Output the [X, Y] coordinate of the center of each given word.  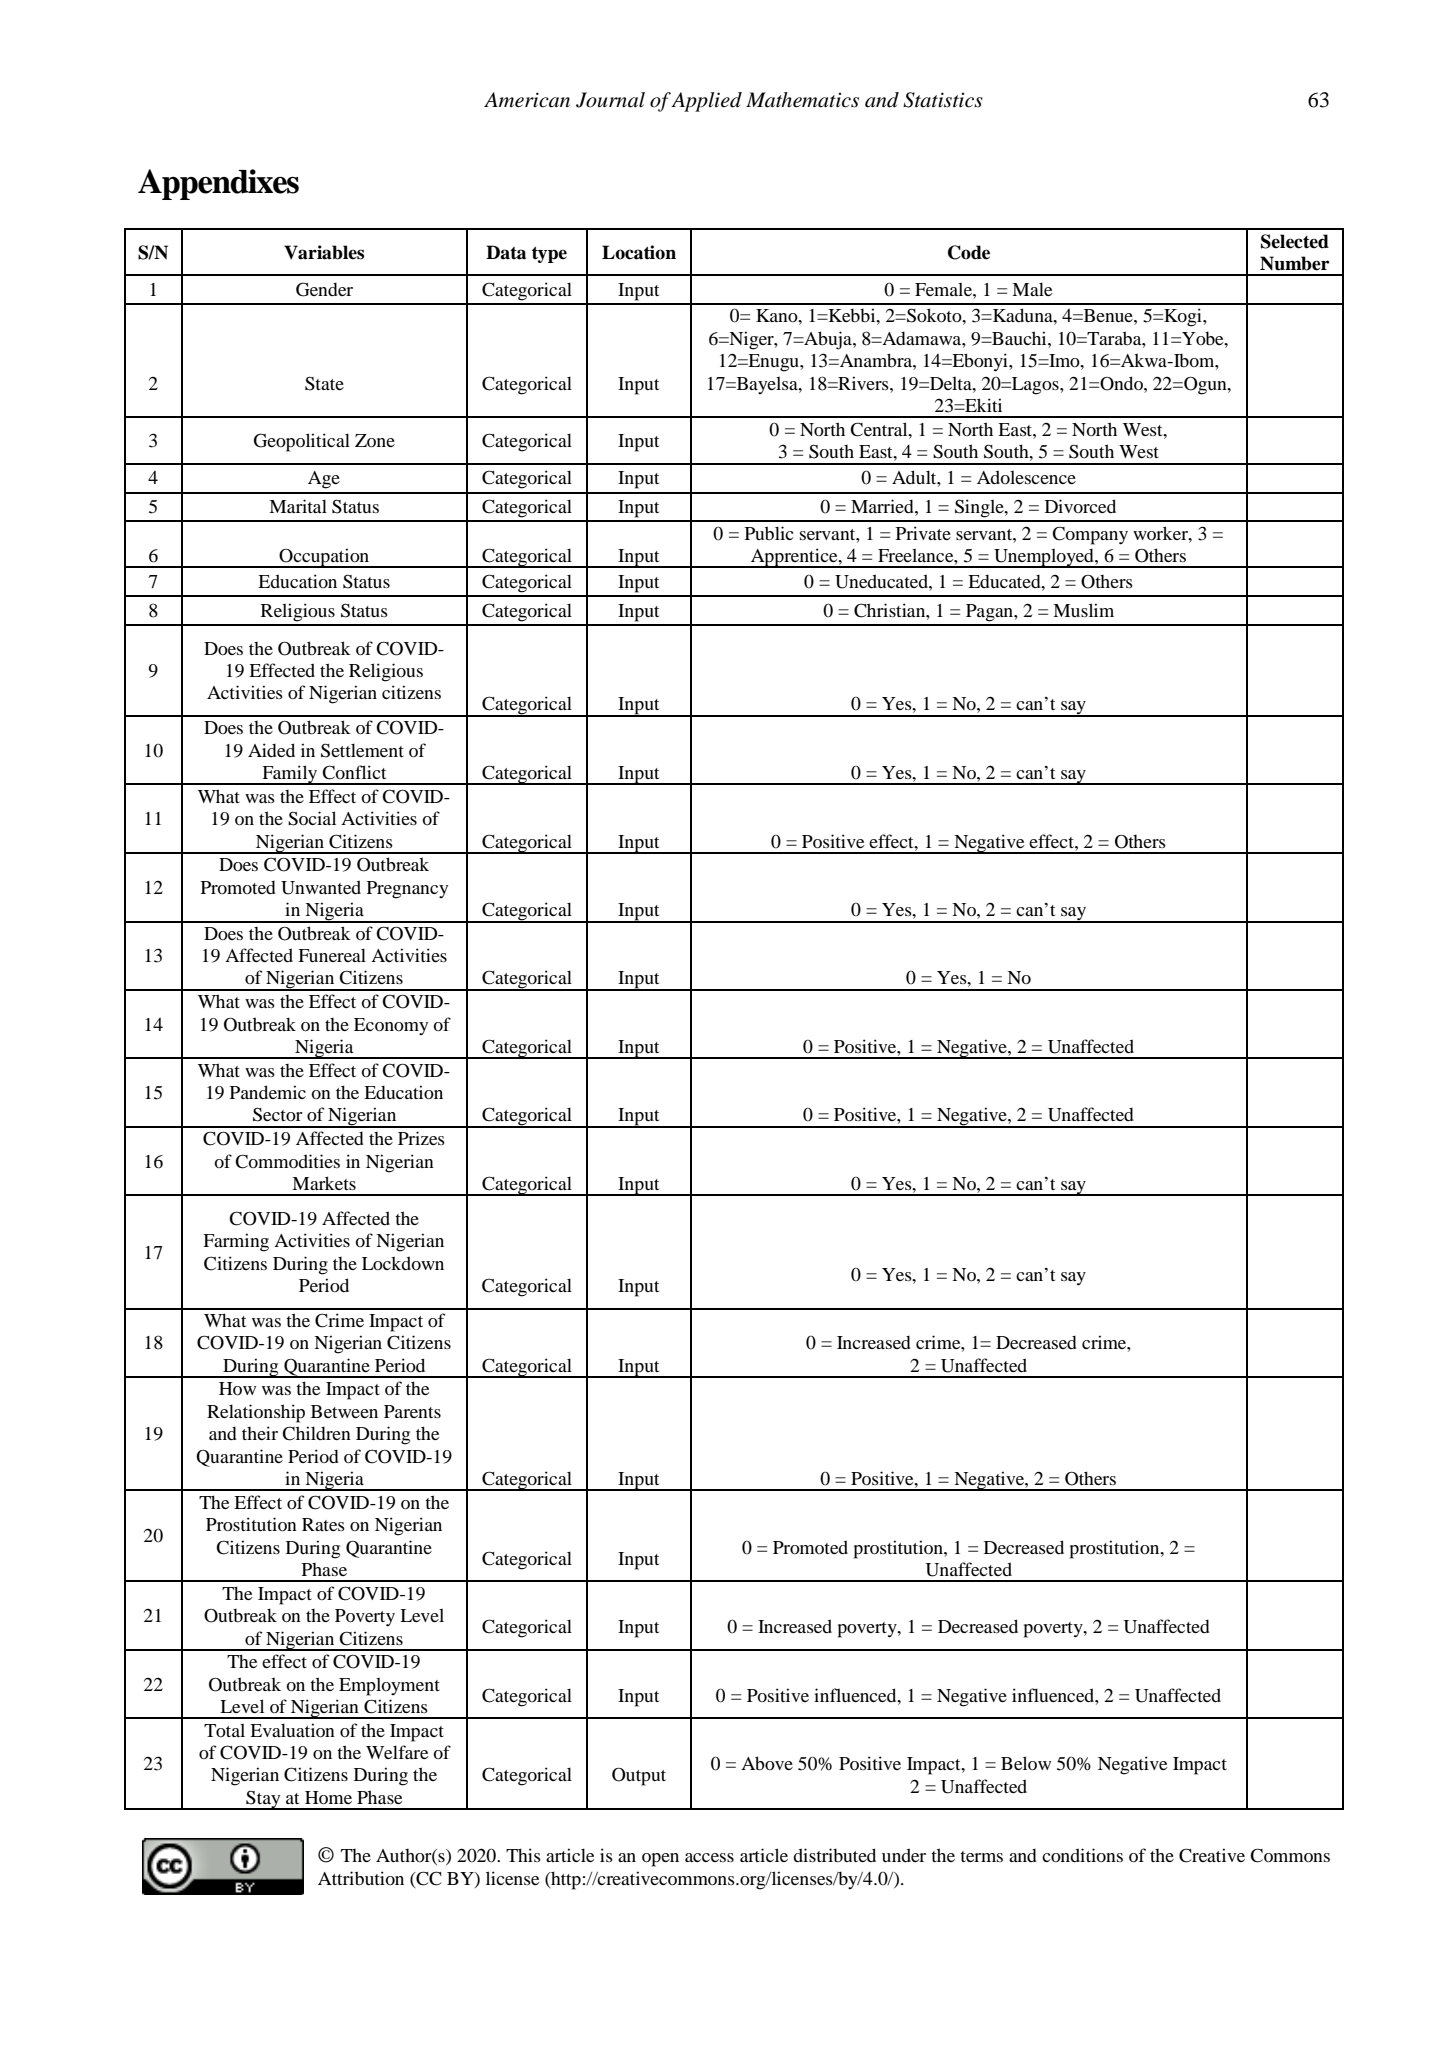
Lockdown [403, 1263]
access [709, 1857]
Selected [1295, 241]
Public [769, 533]
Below [1026, 1763]
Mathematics [802, 100]
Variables [324, 252]
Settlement [362, 750]
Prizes [421, 1138]
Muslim [1083, 610]
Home [328, 1797]
